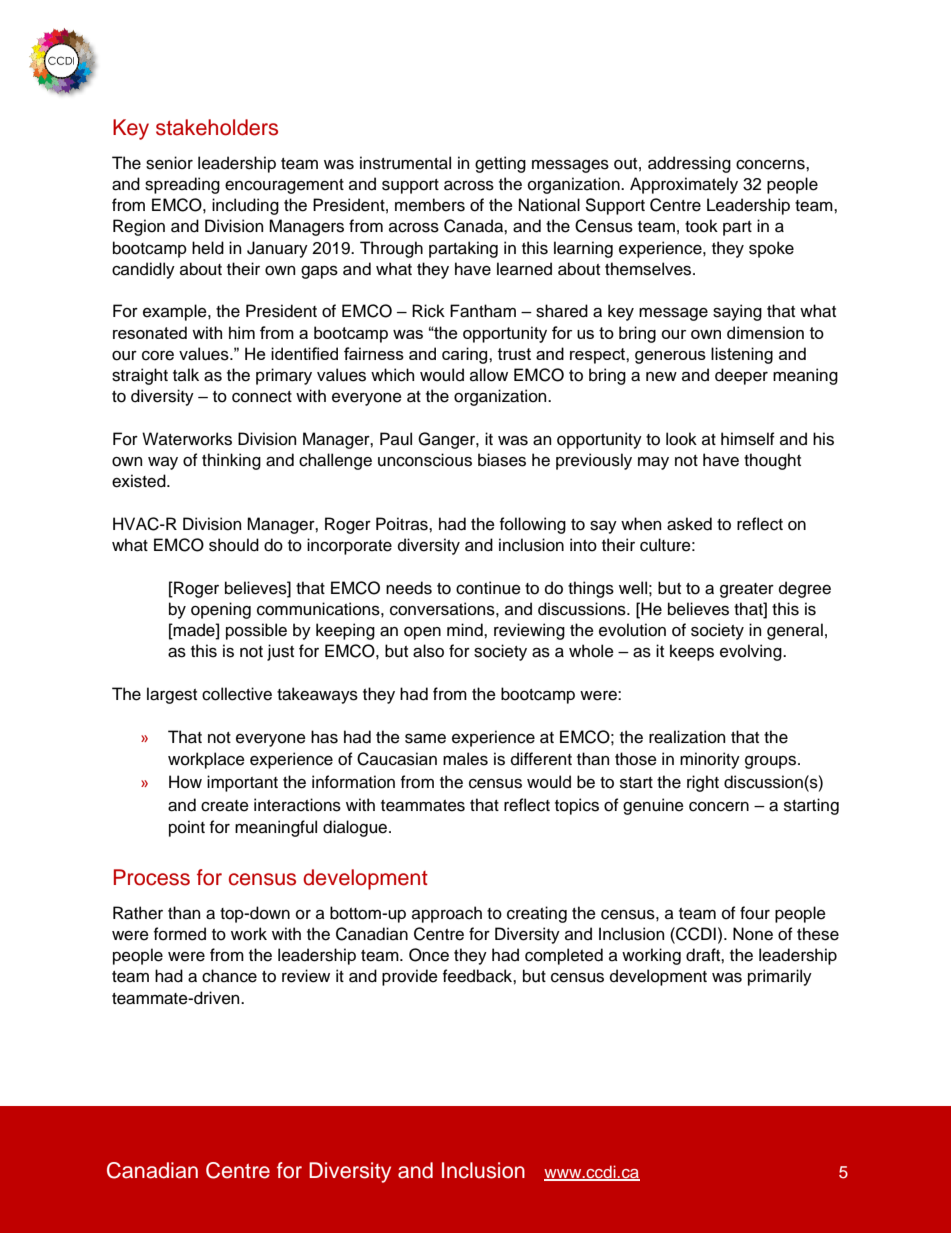 Image resolution: width=952 pixels, height=1233 pixels. Describe the element at coordinates (488, 588) in the page. I see `continue` at that location.
